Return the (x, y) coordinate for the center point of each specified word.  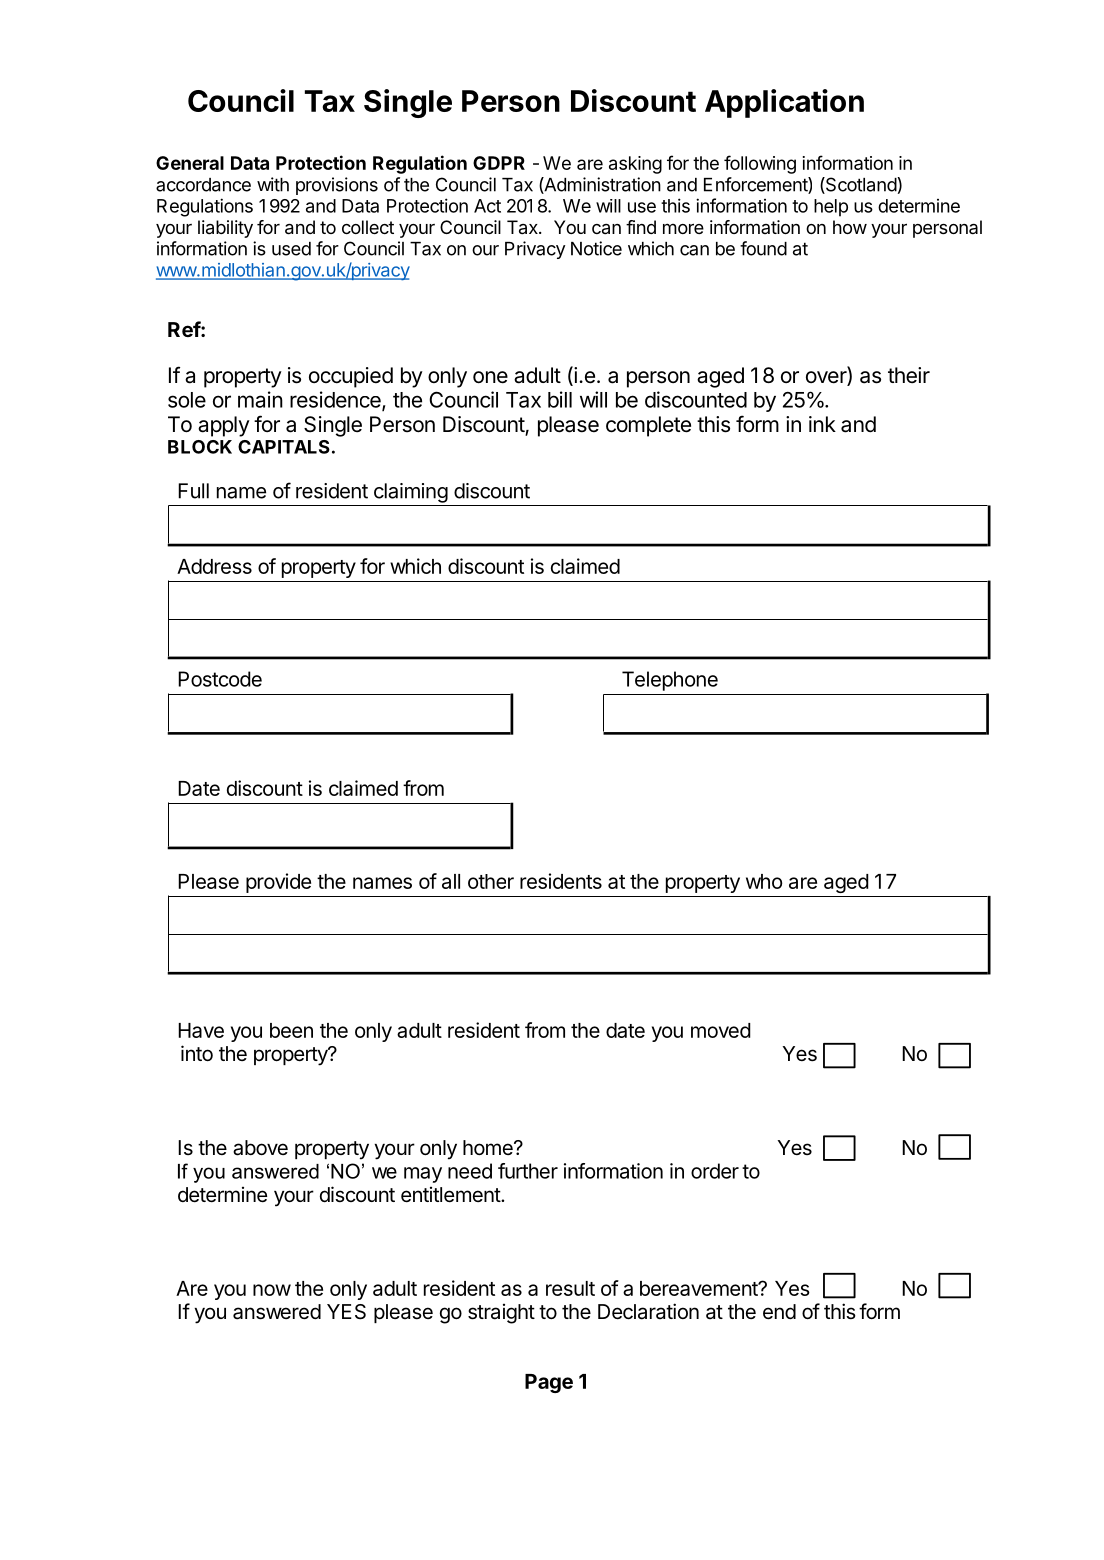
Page (549, 1383)
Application (784, 103)
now (272, 1290)
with (273, 184)
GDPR (499, 163)
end (779, 1312)
